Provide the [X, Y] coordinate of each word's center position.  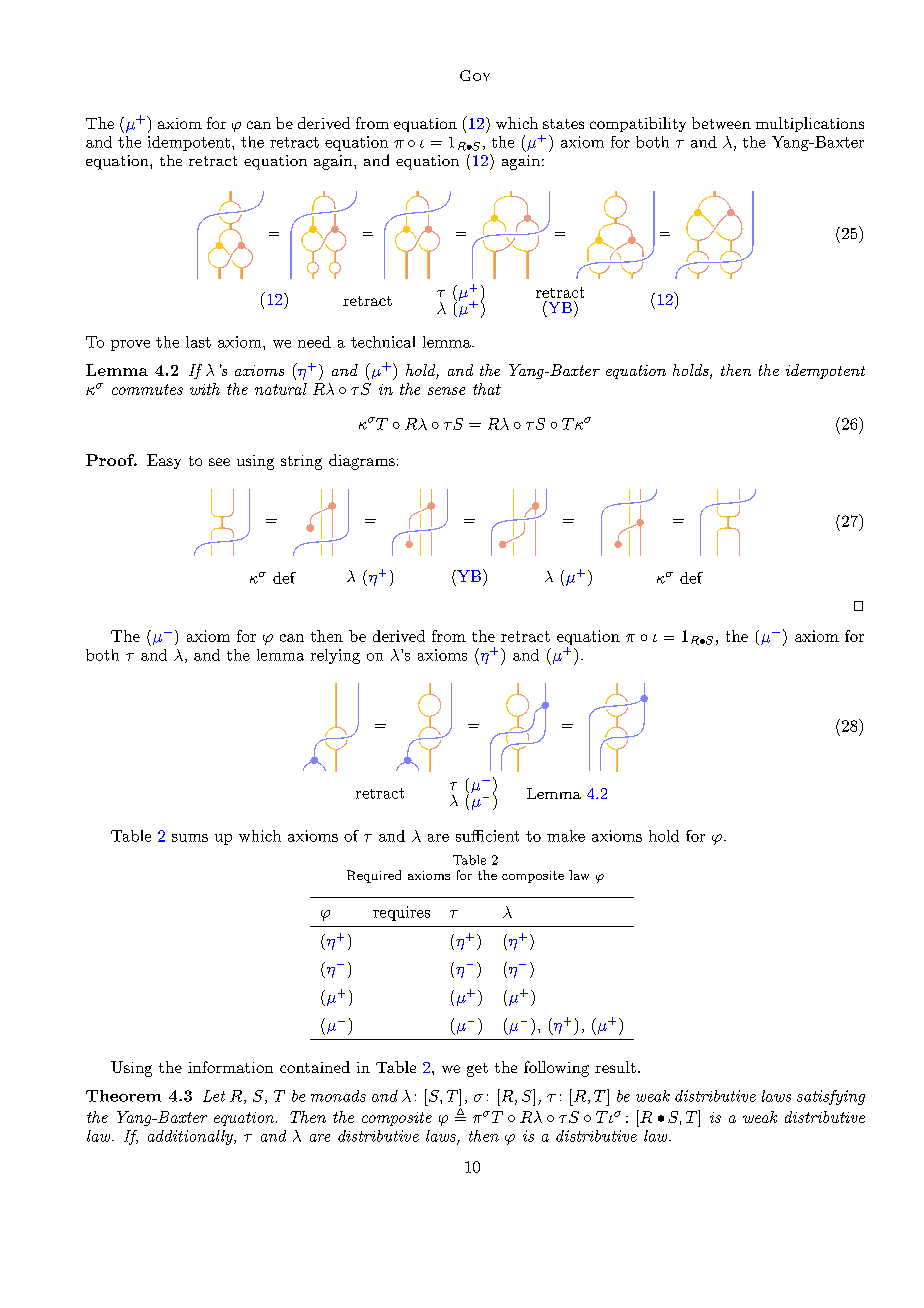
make [566, 836]
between [721, 123]
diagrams [362, 462]
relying [335, 656]
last [198, 342]
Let [214, 1096]
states [563, 124]
